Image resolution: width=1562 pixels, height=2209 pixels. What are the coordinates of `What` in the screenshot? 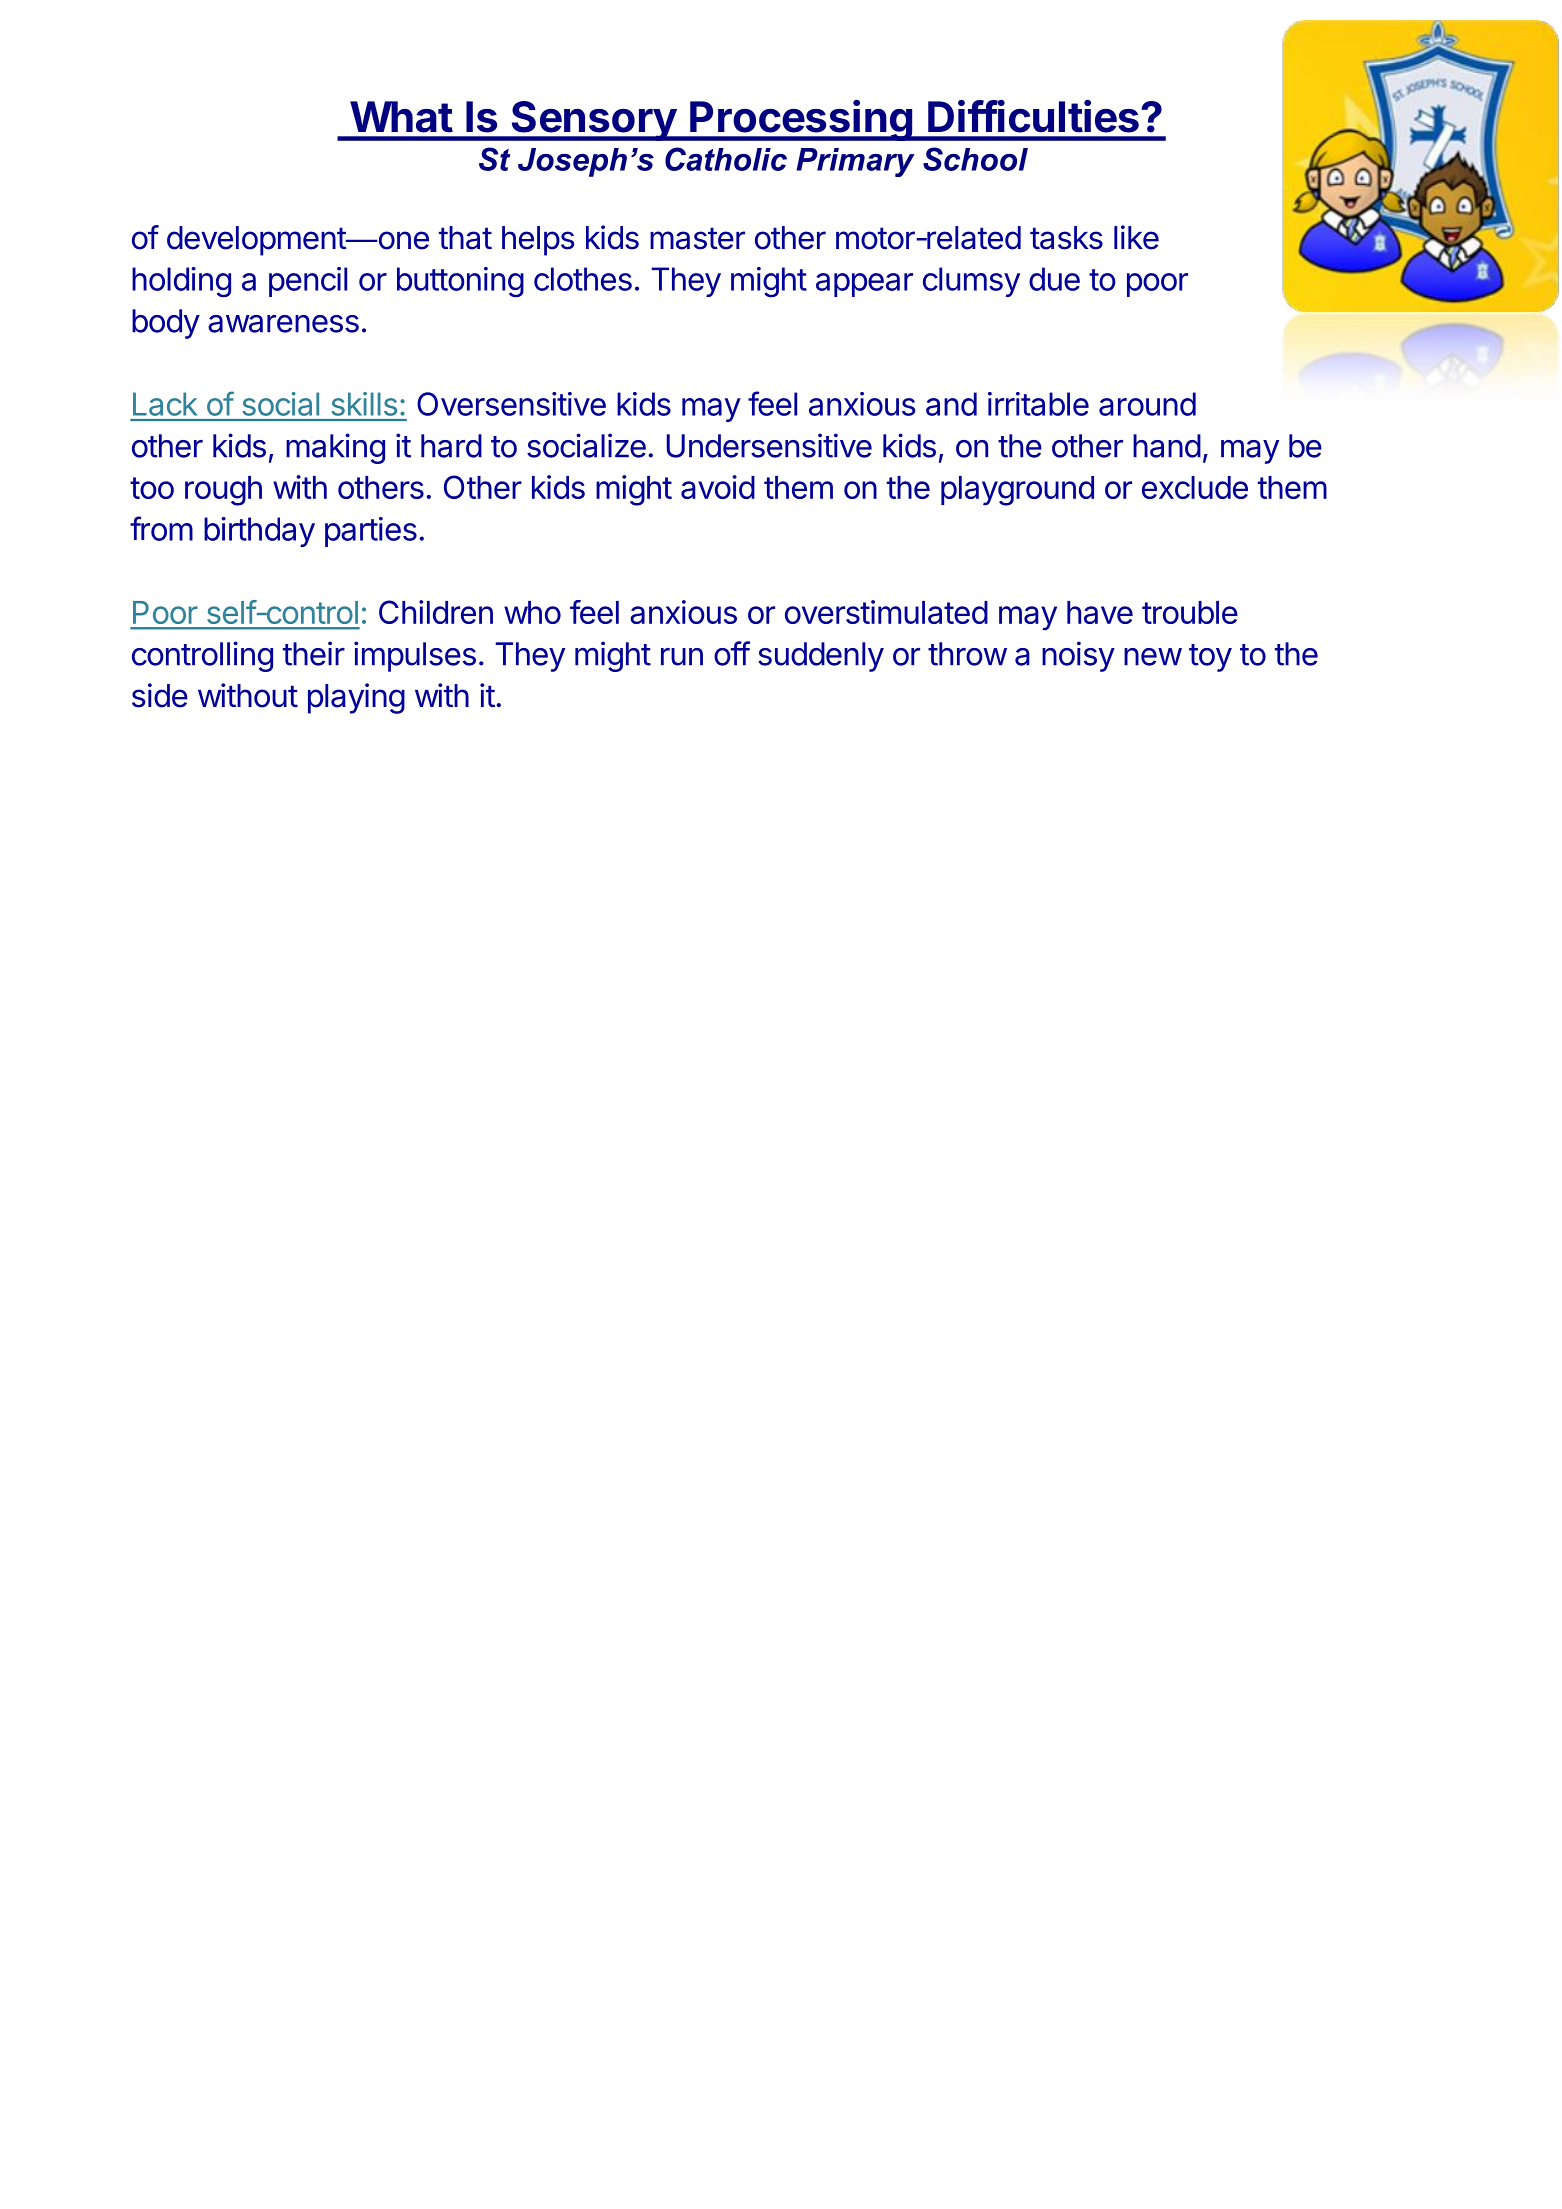 It's located at (401, 117).
